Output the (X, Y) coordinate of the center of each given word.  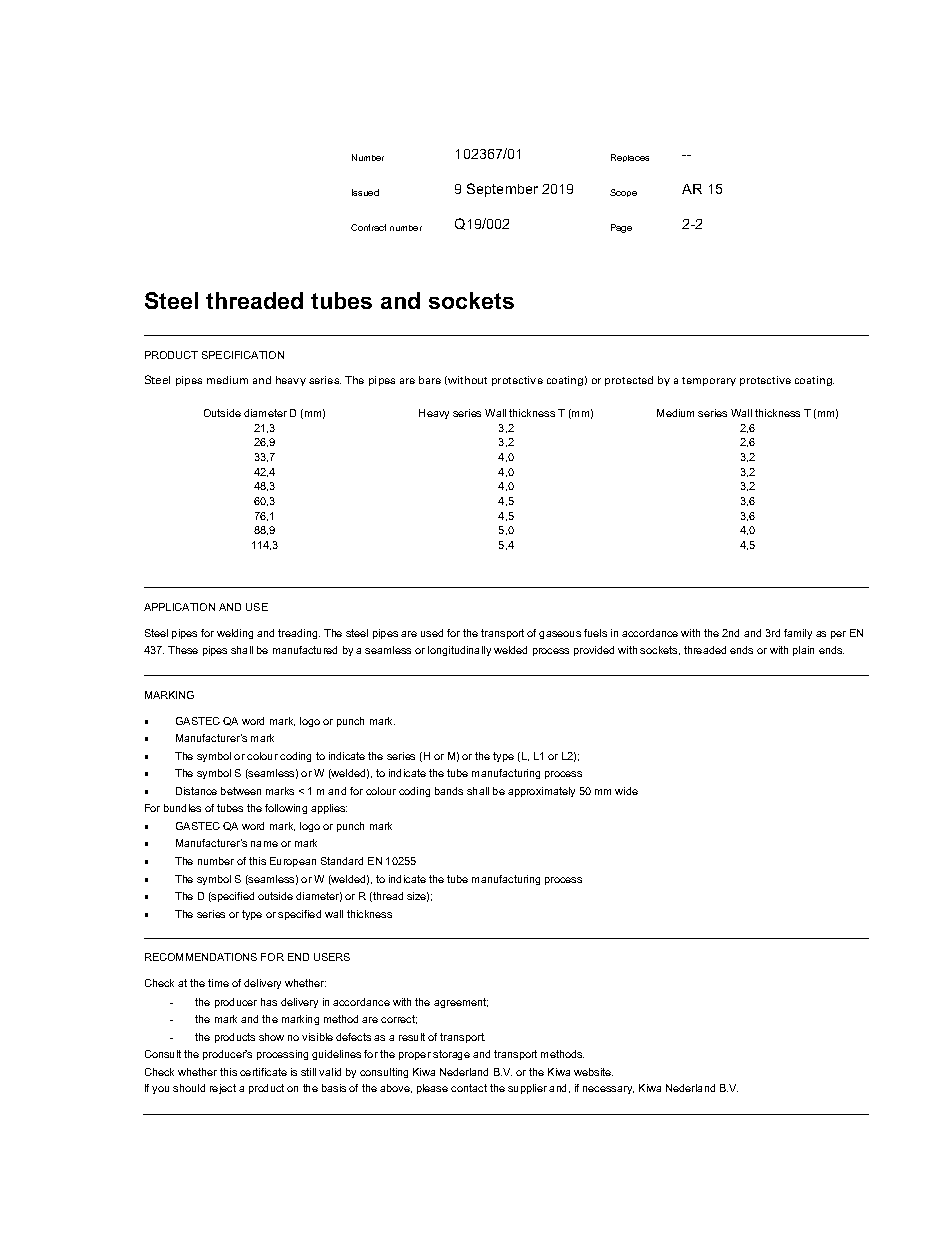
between (241, 791)
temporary (709, 381)
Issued (365, 192)
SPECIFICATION (243, 355)
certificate (263, 1072)
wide (626, 791)
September (502, 190)
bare (430, 380)
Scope (623, 193)
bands (449, 791)
